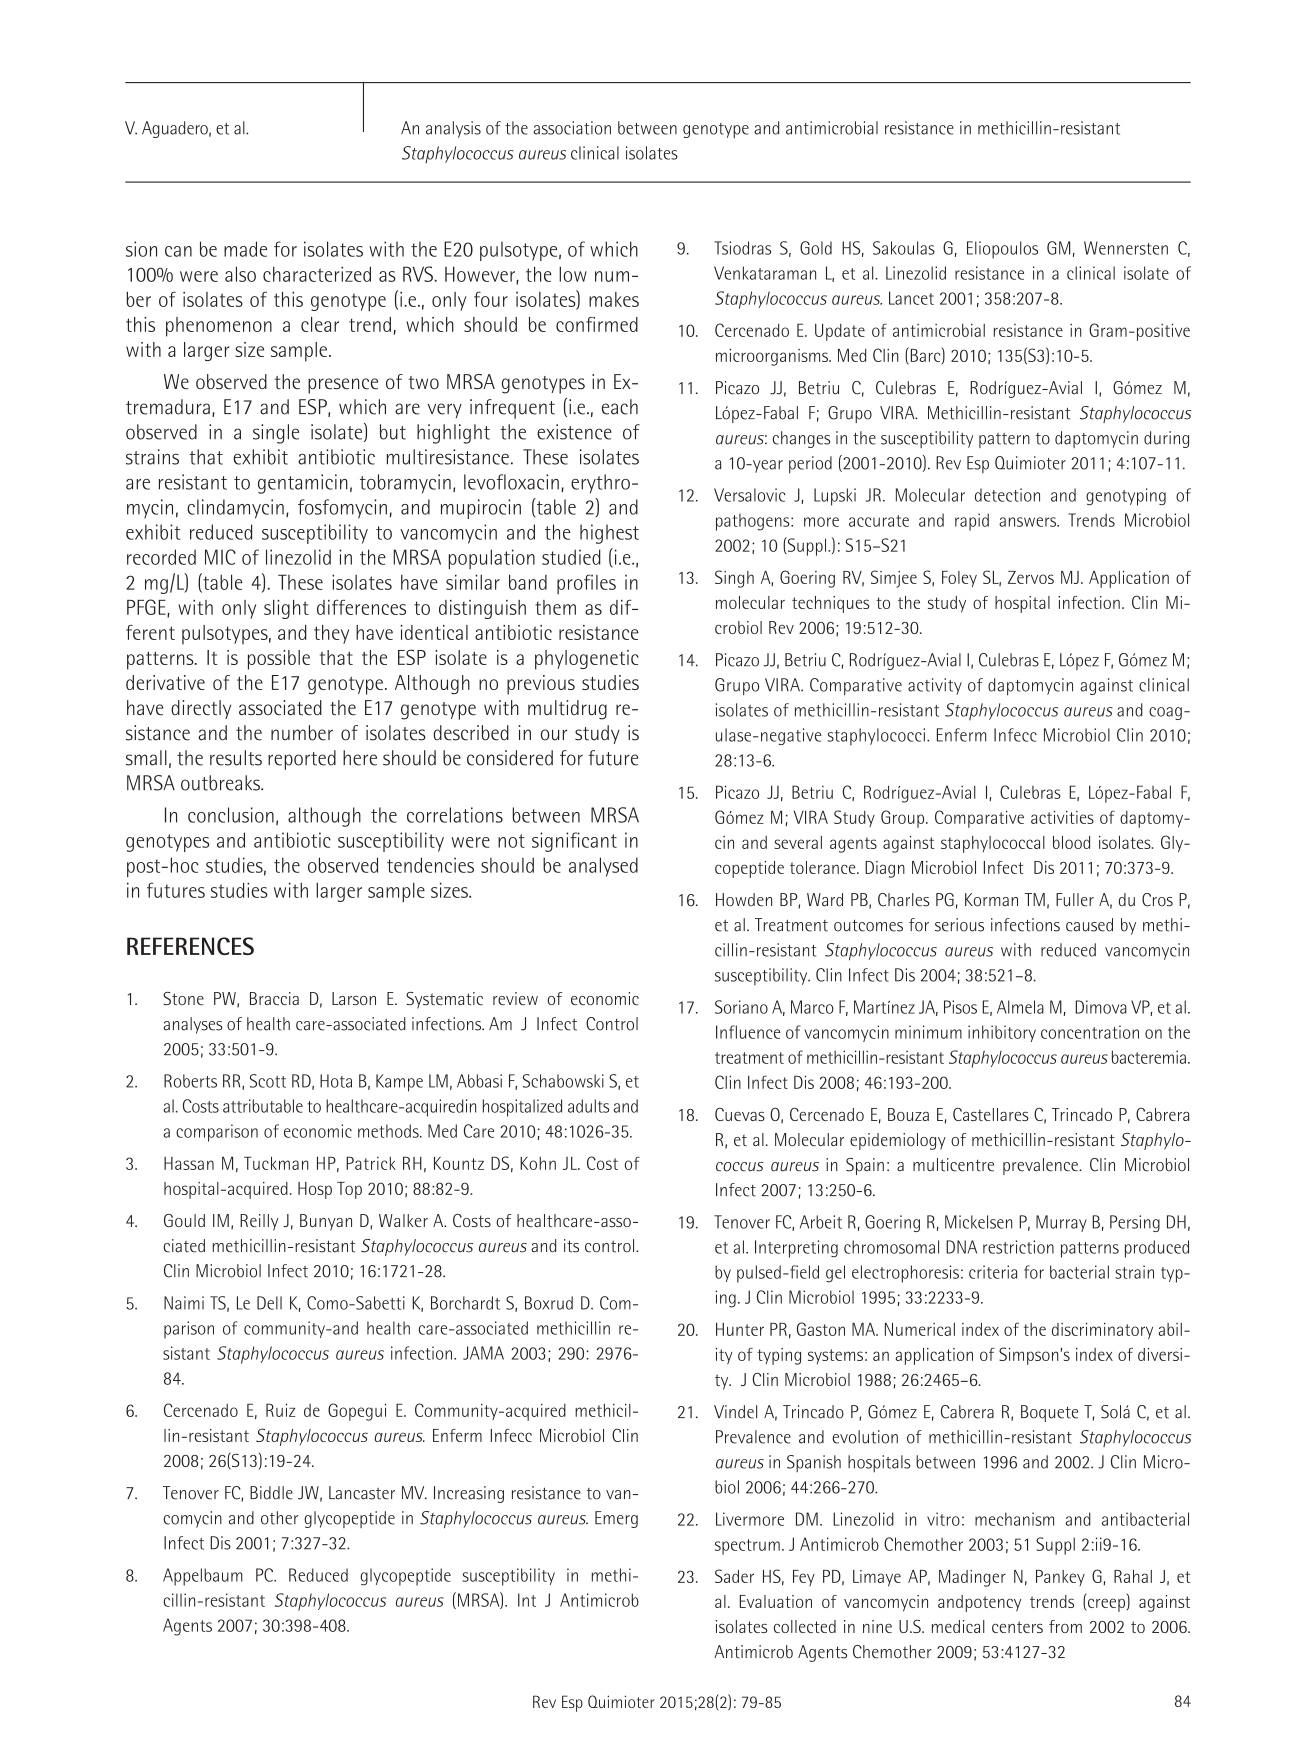 Image resolution: width=1316 pixels, height=1755 pixels. What do you see at coordinates (1062, 817) in the screenshot?
I see `activities` at bounding box center [1062, 817].
